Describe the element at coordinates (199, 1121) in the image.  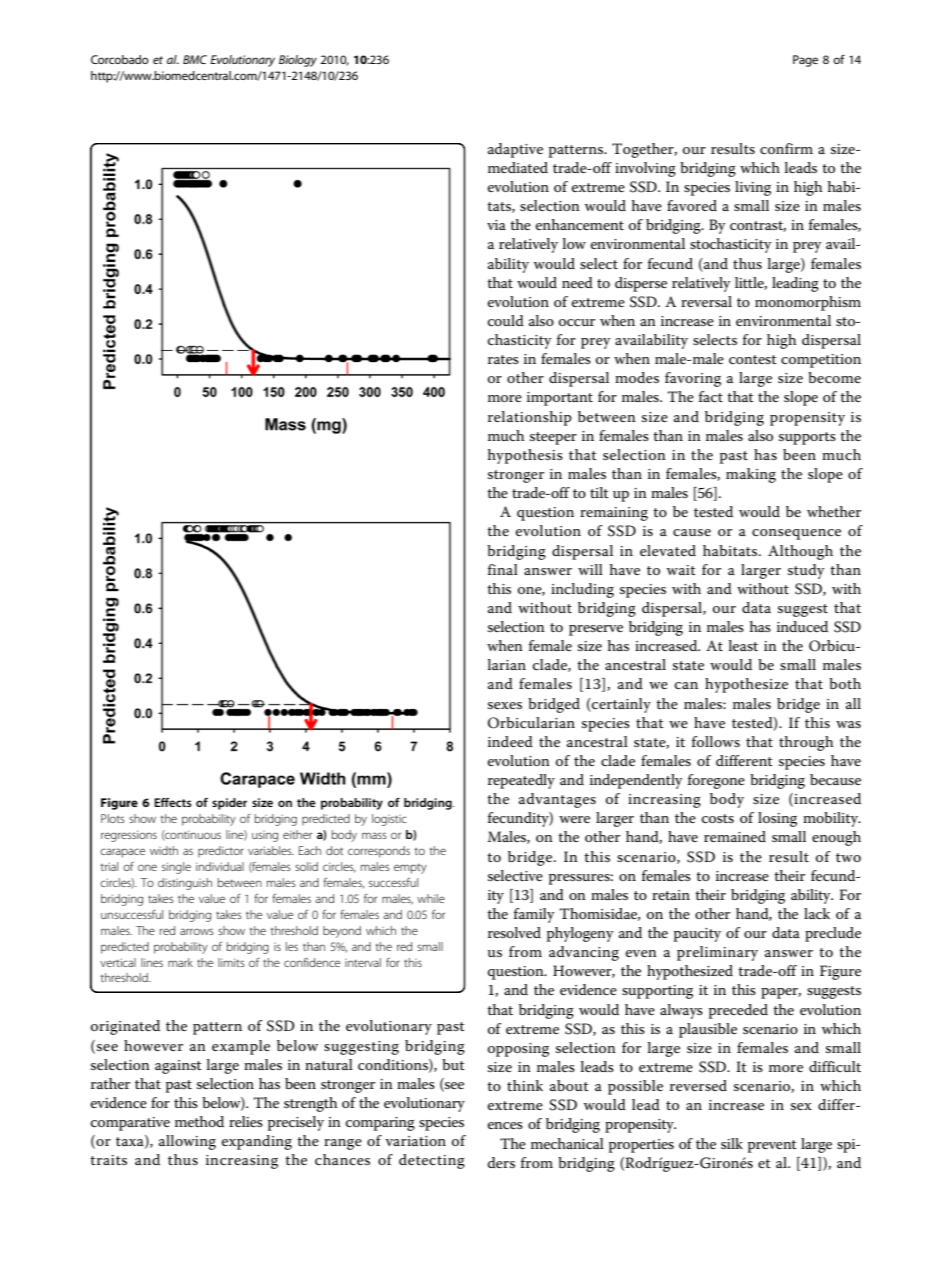
I see `method` at that location.
